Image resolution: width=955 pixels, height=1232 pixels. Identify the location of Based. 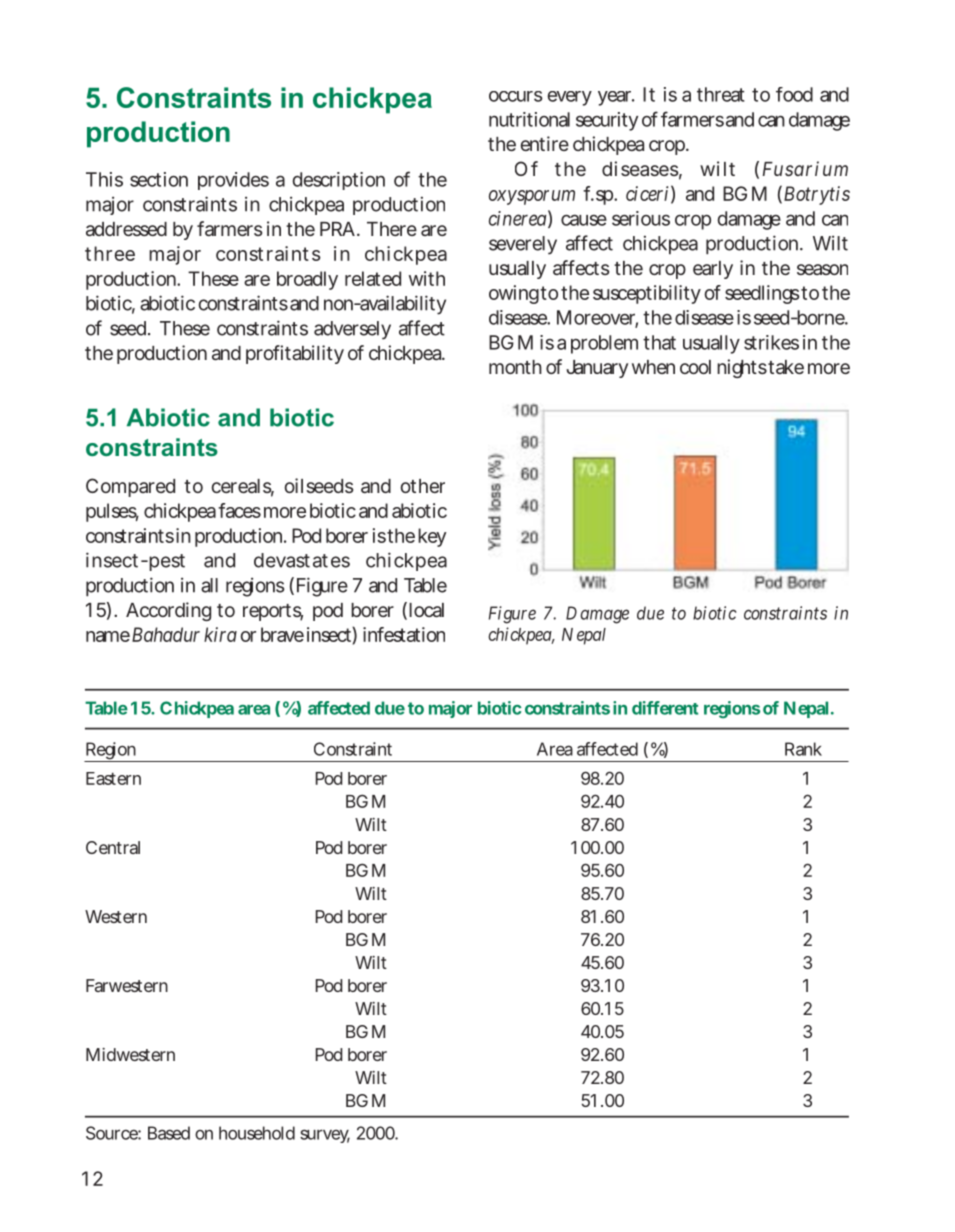
(169, 1133).
